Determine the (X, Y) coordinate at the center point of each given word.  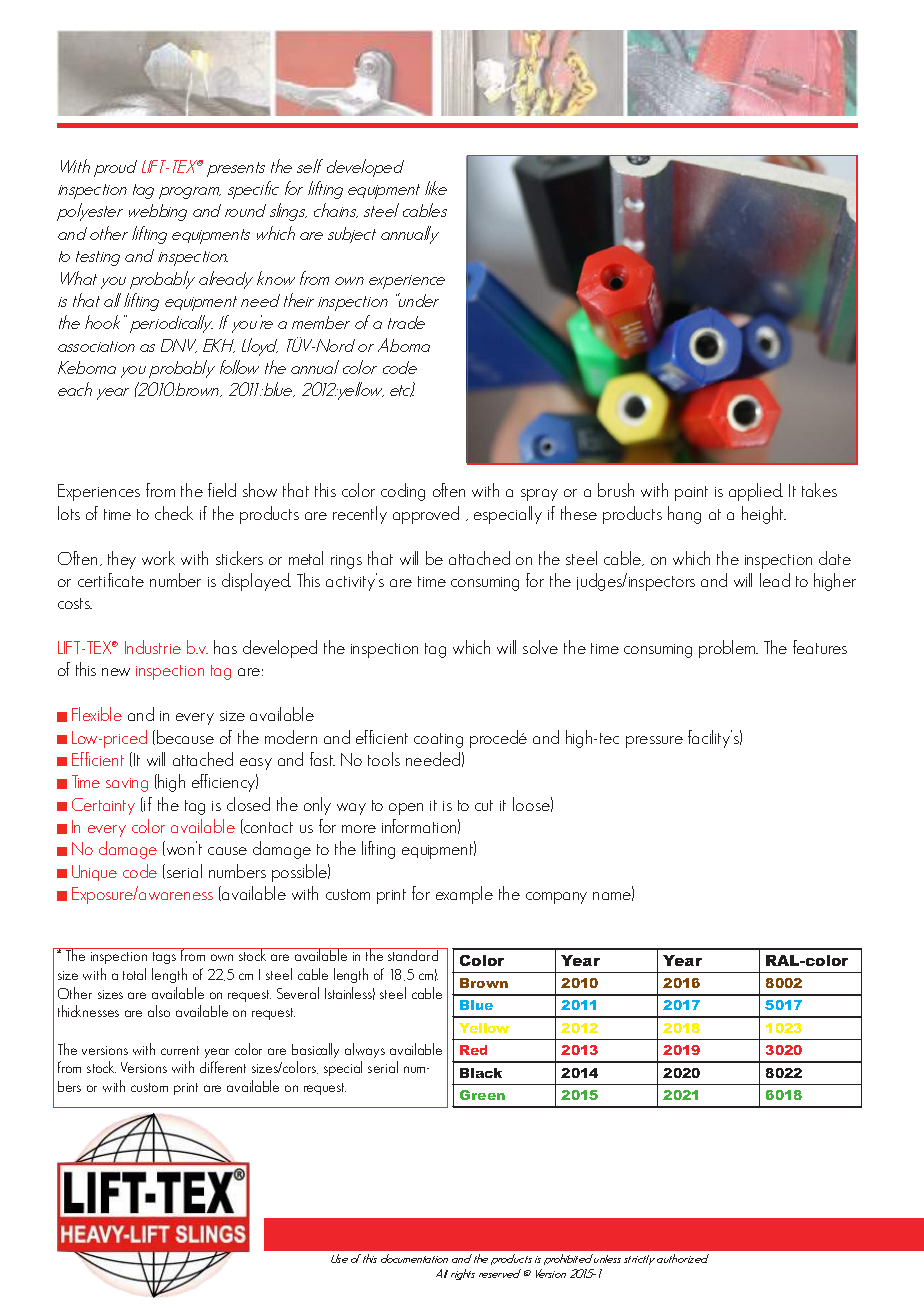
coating (438, 740)
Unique (94, 873)
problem (728, 649)
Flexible (97, 714)
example (464, 895)
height (764, 515)
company (556, 898)
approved (426, 515)
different (223, 1067)
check (174, 513)
